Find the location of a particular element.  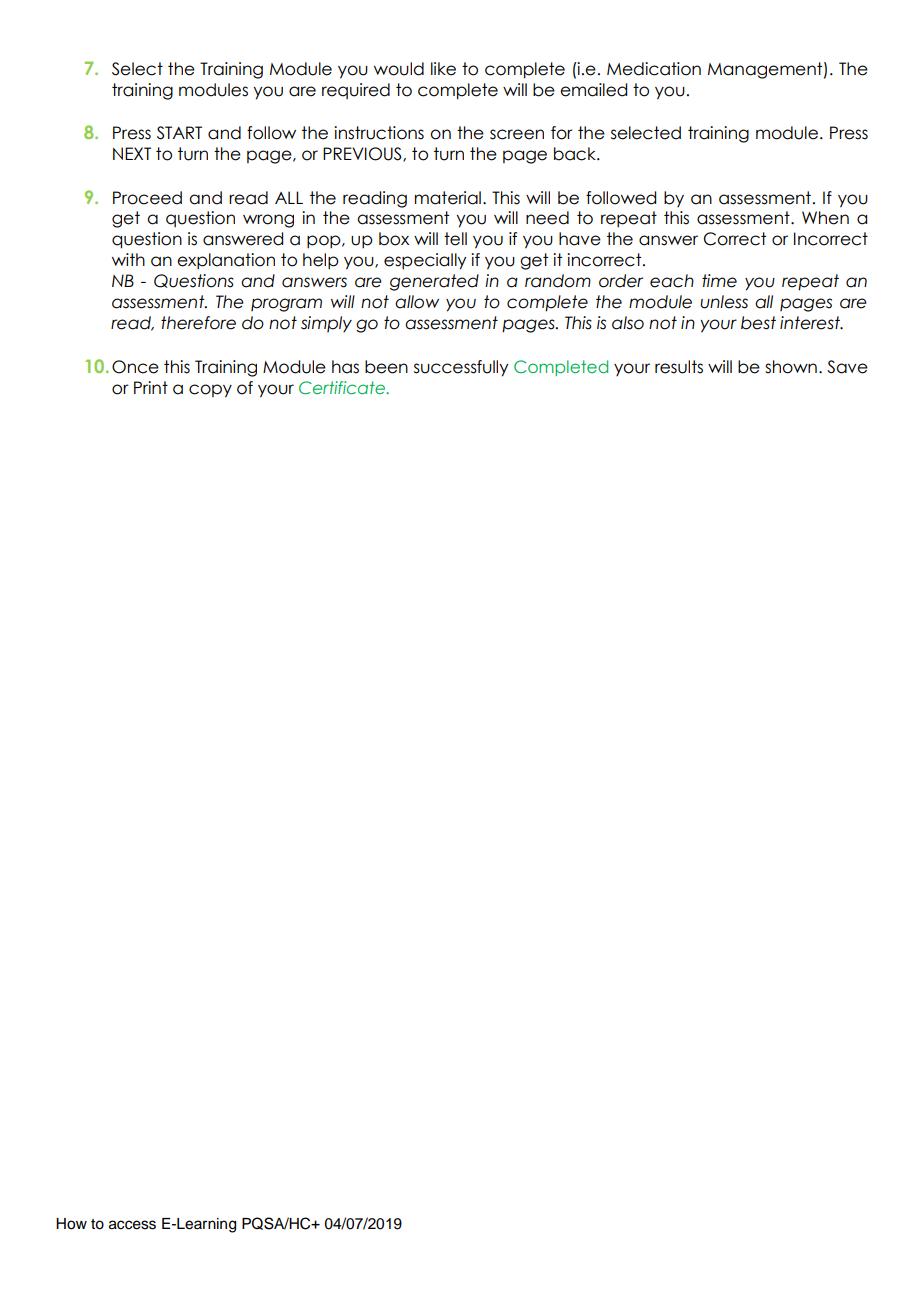

Medication is located at coordinates (654, 69).
